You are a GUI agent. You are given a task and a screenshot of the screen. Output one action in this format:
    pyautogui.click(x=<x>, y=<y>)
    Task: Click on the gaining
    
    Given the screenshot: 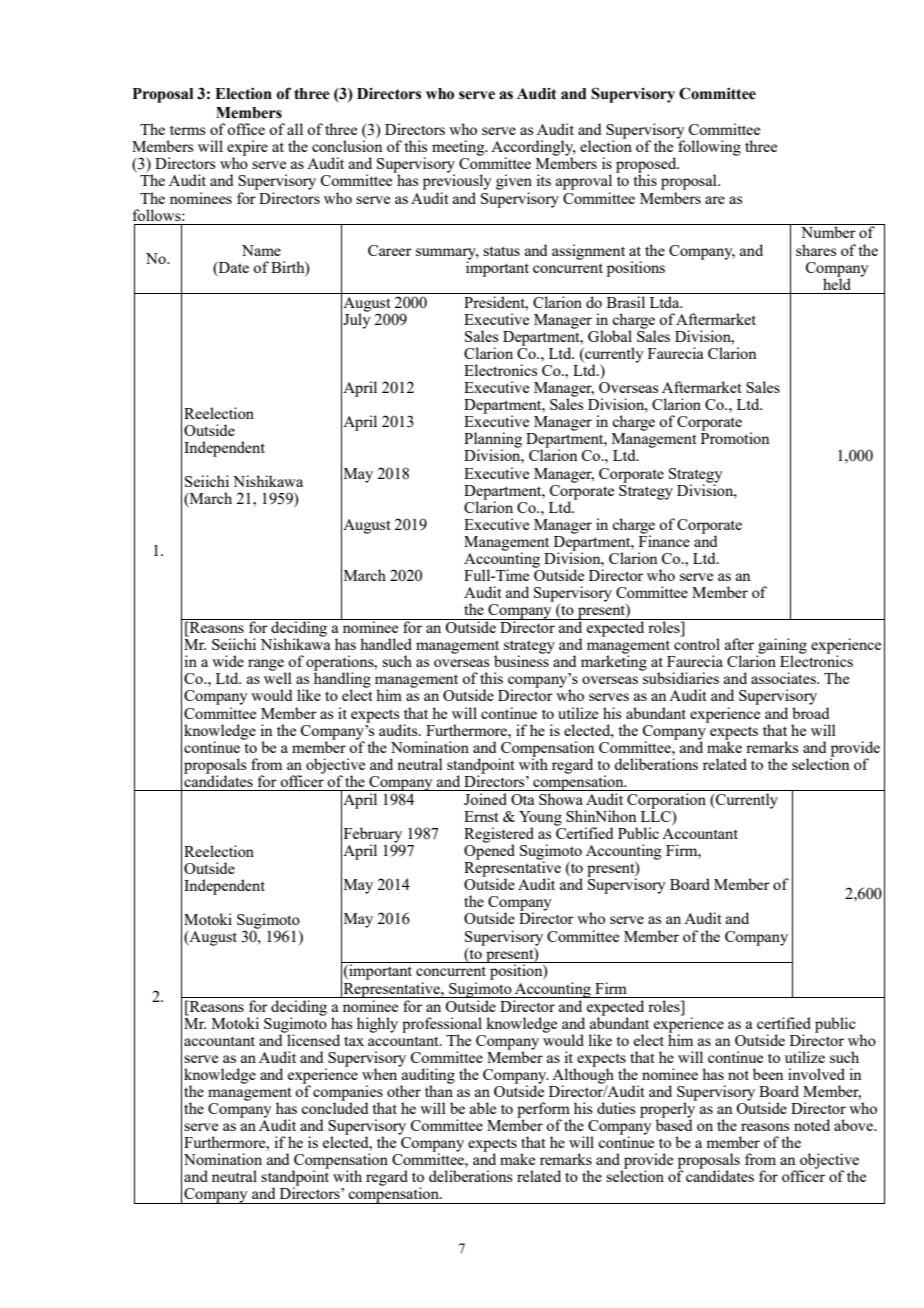 What is the action you would take?
    pyautogui.click(x=782, y=647)
